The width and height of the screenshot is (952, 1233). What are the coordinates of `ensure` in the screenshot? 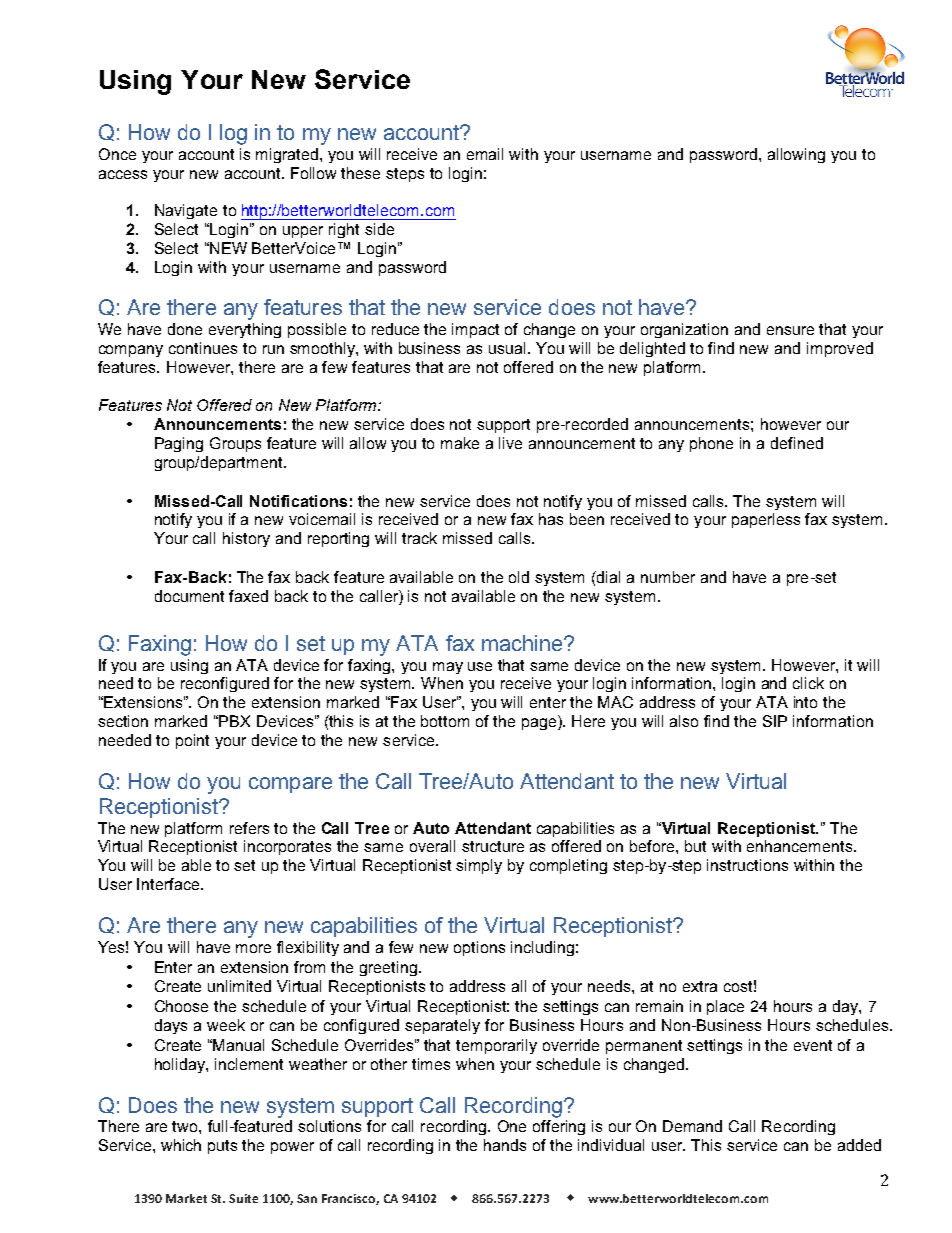 It's located at (790, 330).
